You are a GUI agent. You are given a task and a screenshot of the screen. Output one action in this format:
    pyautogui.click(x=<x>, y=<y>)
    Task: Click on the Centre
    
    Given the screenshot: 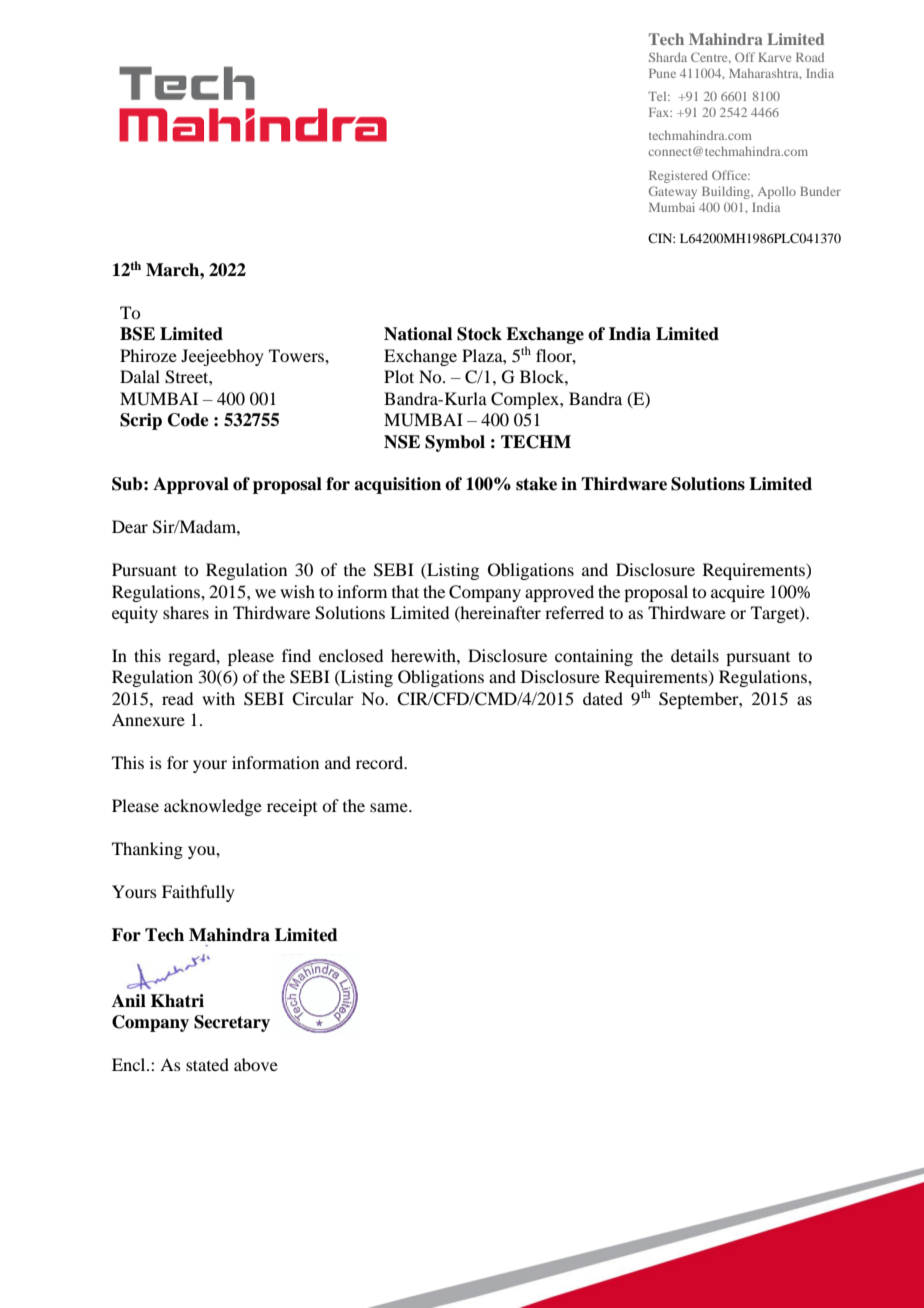 What is the action you would take?
    pyautogui.click(x=710, y=58)
